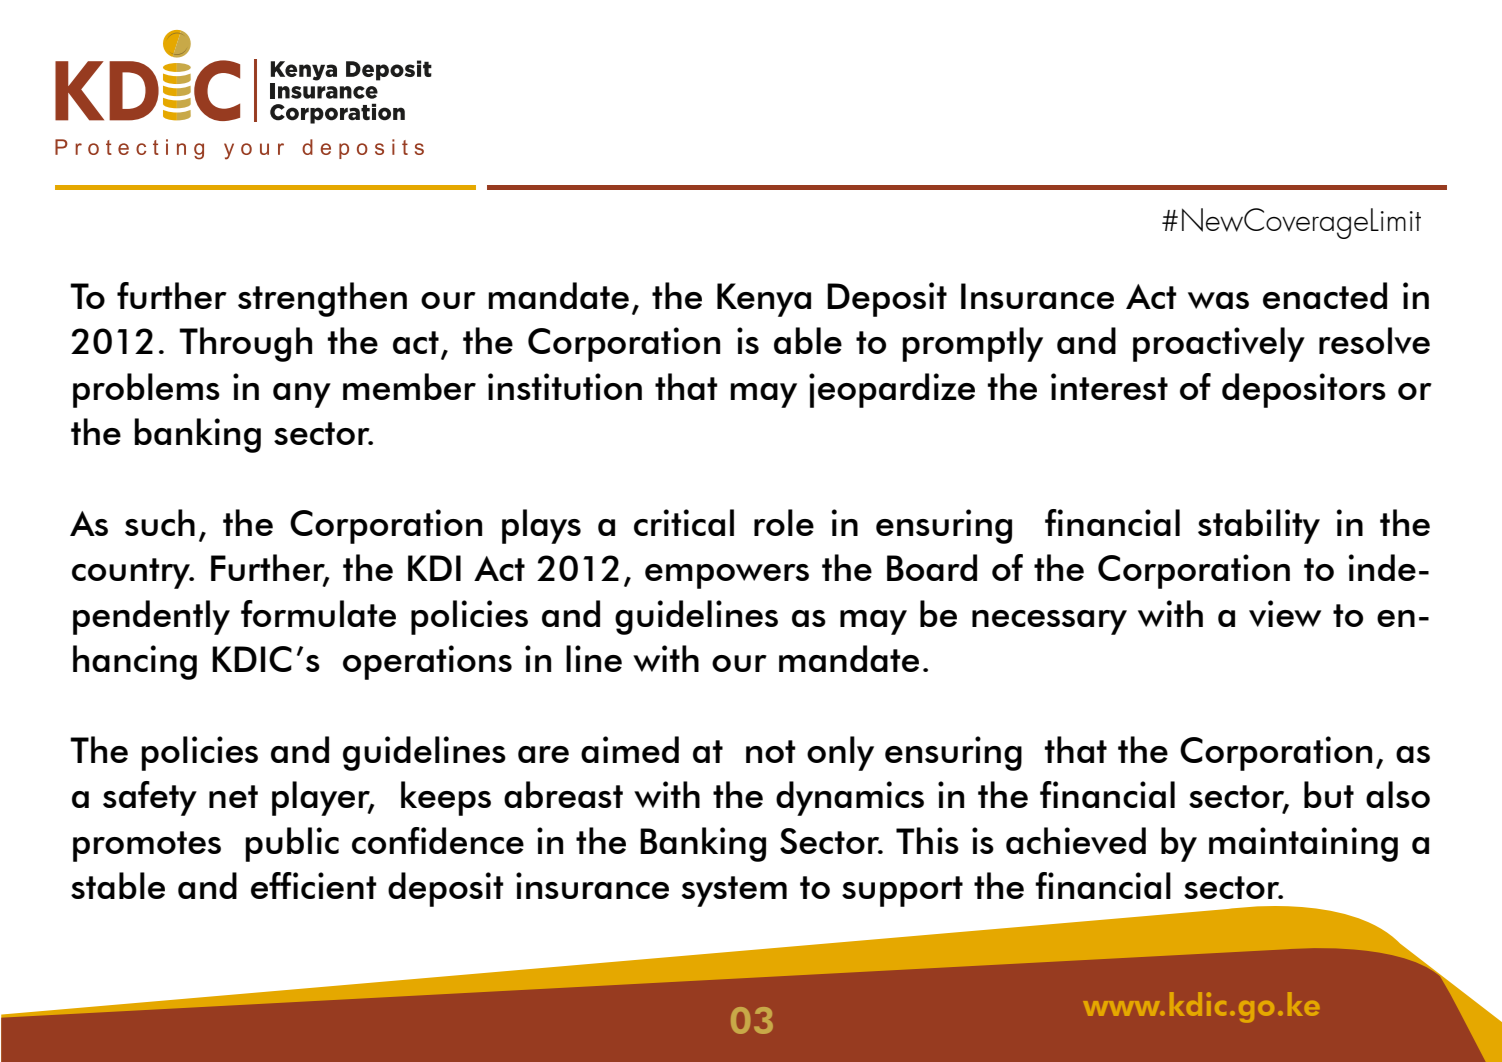 The width and height of the screenshot is (1502, 1062). I want to click on strengthen, so click(322, 299).
